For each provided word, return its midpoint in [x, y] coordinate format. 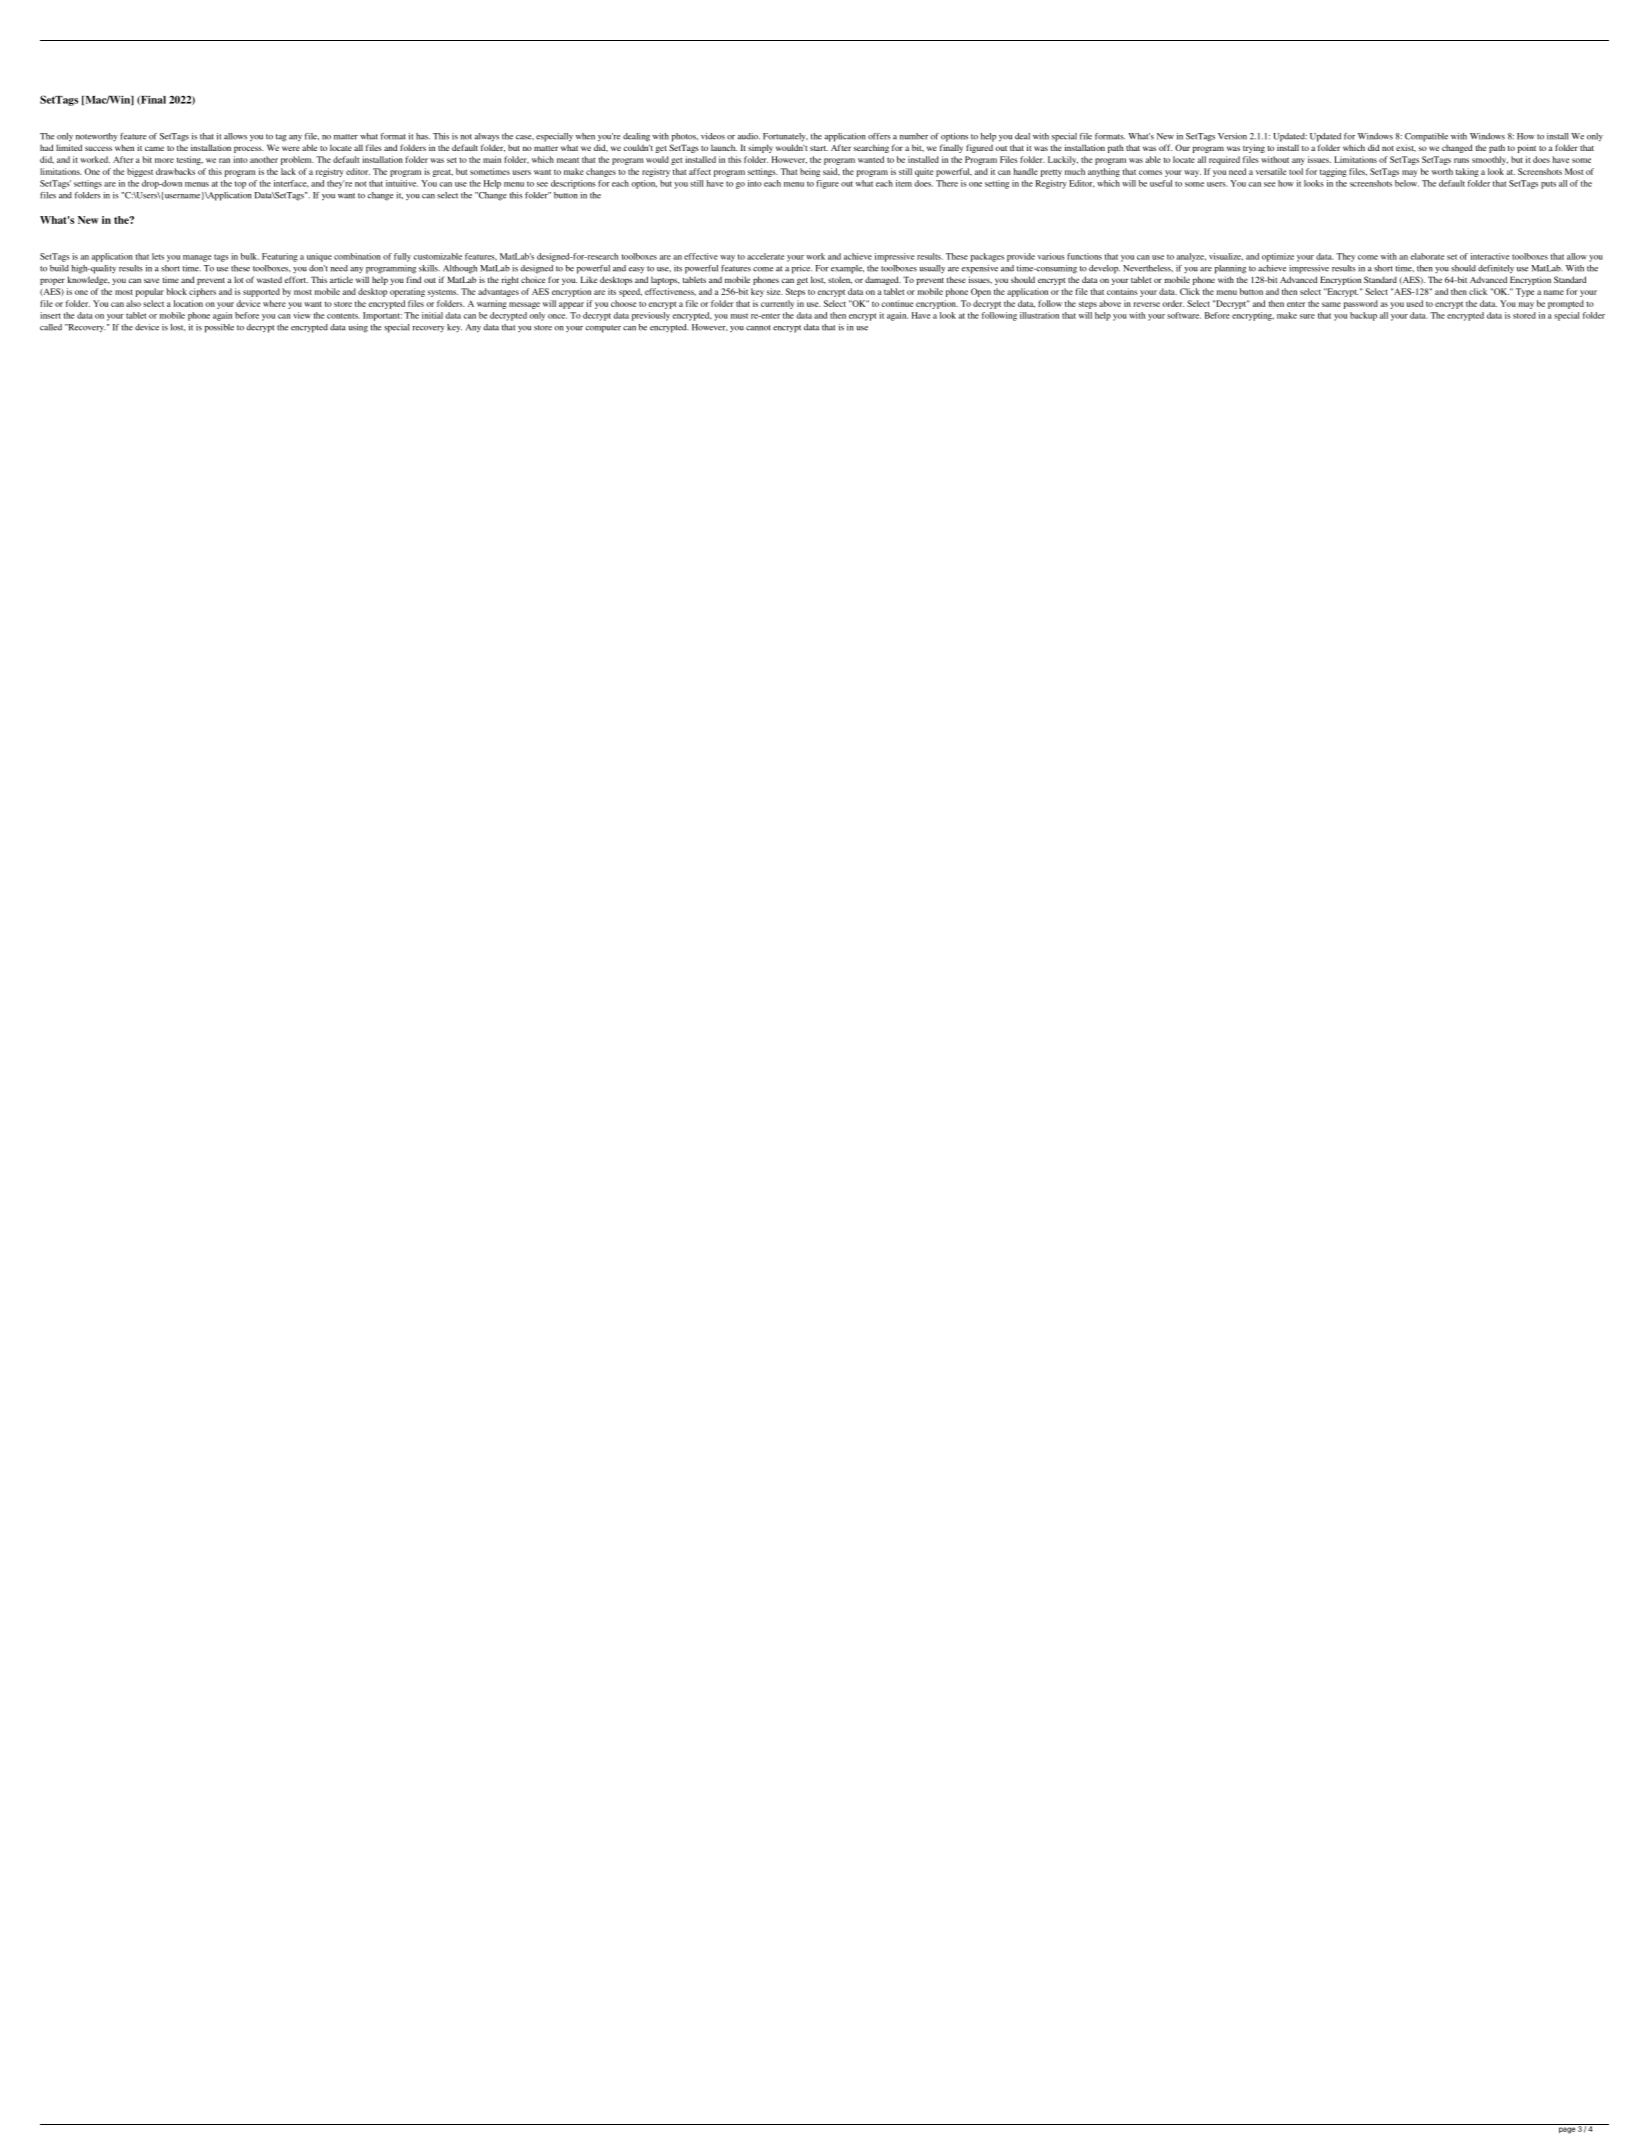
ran [224, 160]
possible [219, 328]
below [1407, 183]
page [1567, 2130]
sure [1307, 316]
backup [1363, 316]
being [810, 172]
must [739, 316]
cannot [758, 328]
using [358, 328]
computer [603, 329]
